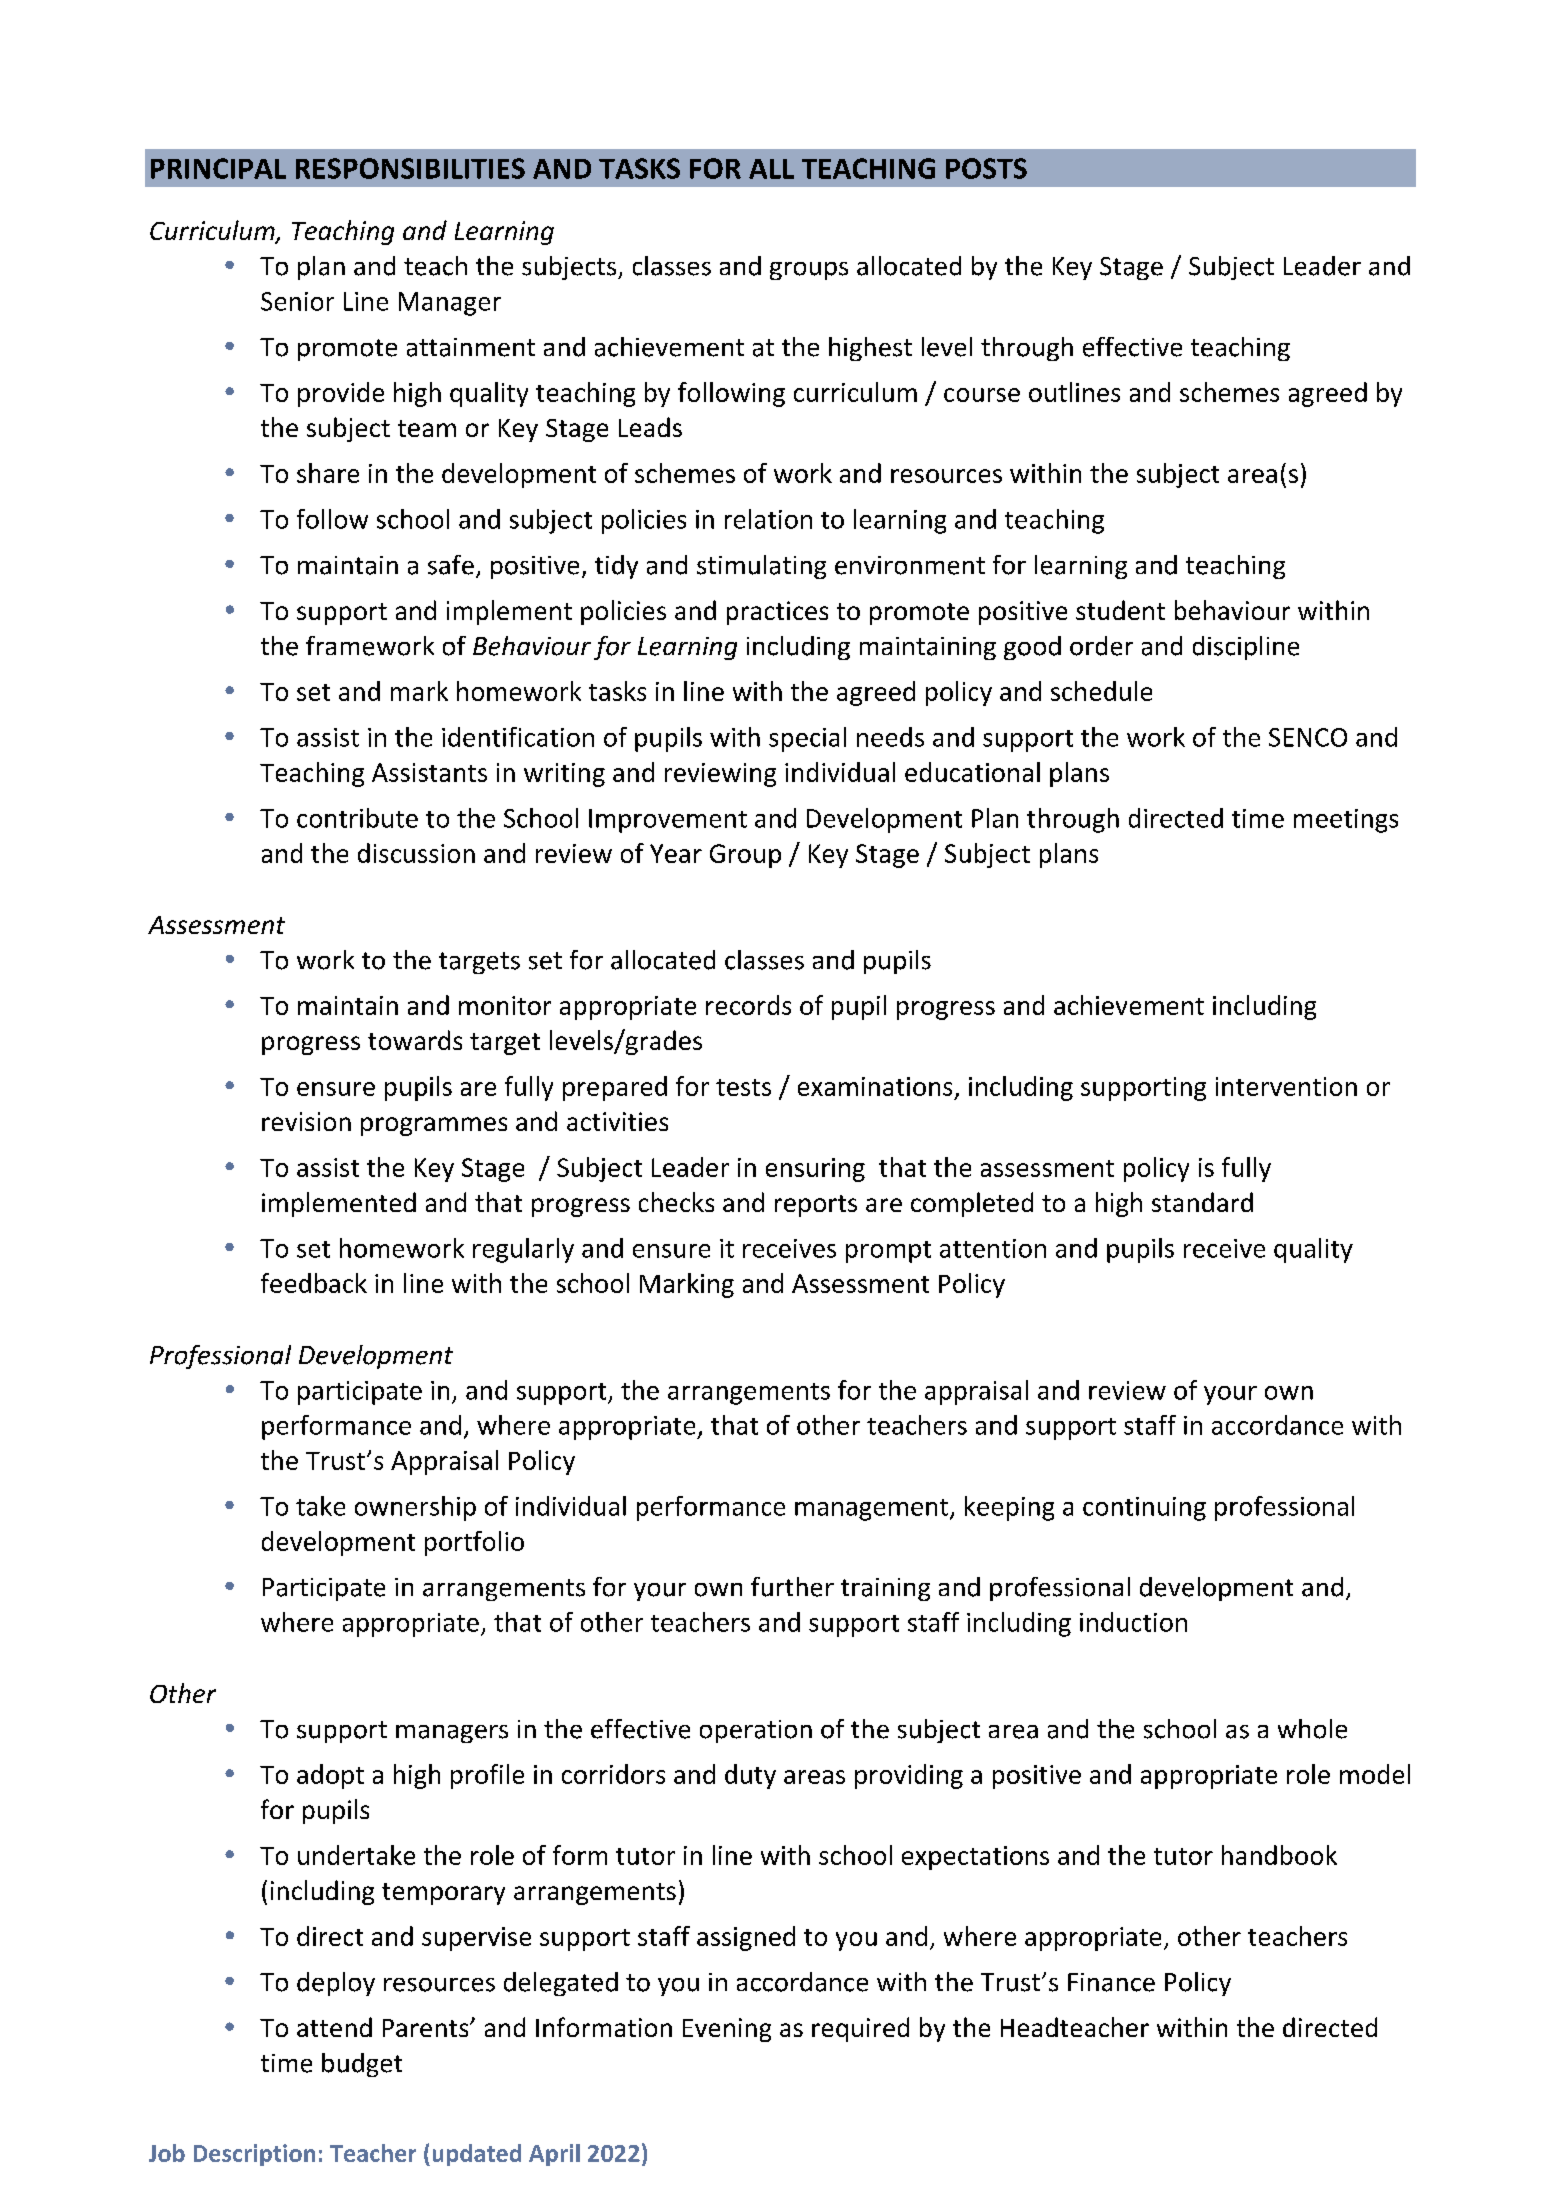 Image resolution: width=1561 pixels, height=2208 pixels. What do you see at coordinates (815, 1170) in the document?
I see `ensuring` at bounding box center [815, 1170].
